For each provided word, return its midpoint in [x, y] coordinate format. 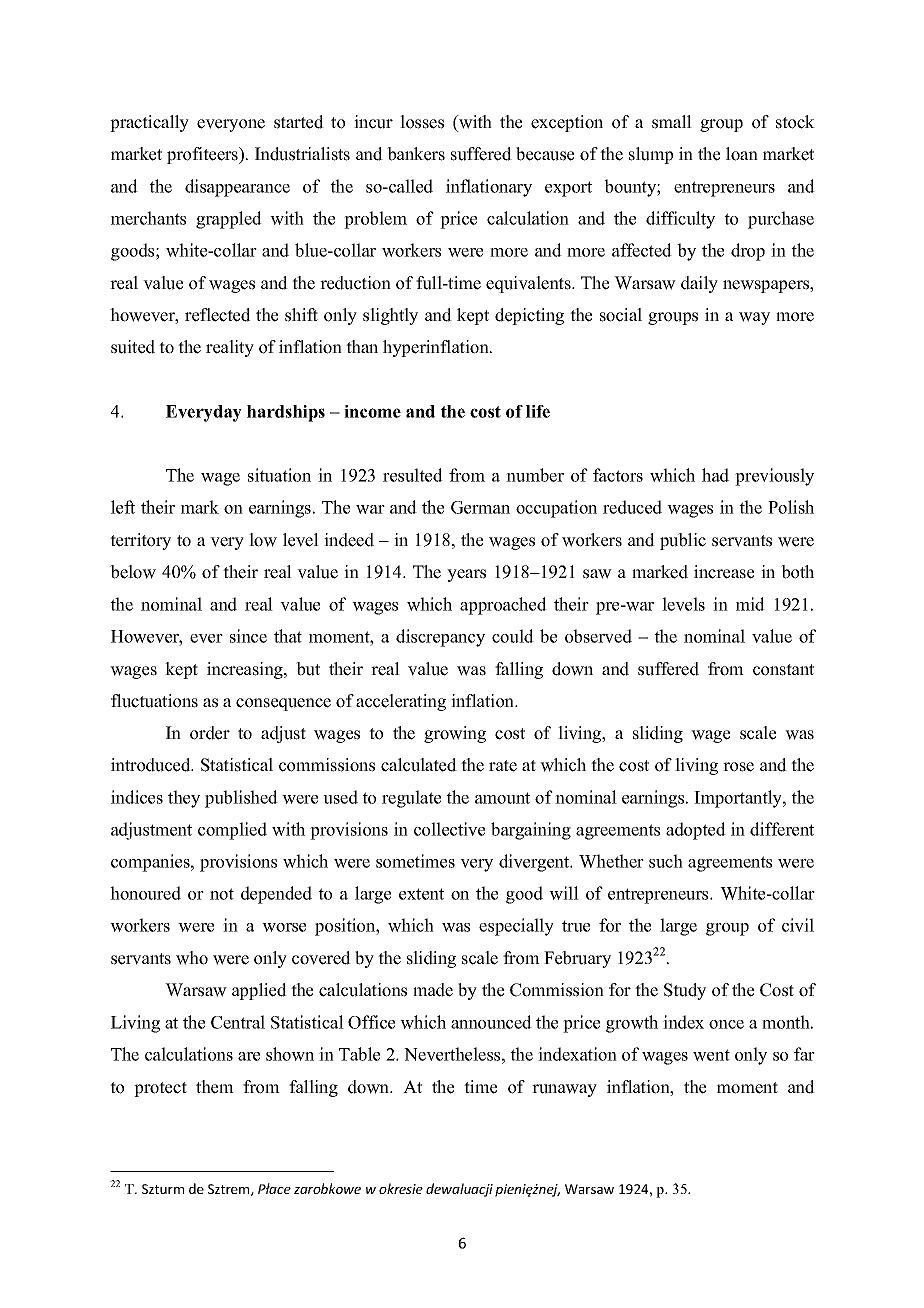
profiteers [204, 155]
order [210, 733]
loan [742, 154]
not [222, 894]
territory [140, 541]
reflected [218, 315]
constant [783, 670]
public [683, 541]
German [480, 507]
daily [699, 284]
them [215, 1087]
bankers [416, 154]
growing [455, 734]
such [666, 861]
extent [421, 894]
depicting [529, 316]
